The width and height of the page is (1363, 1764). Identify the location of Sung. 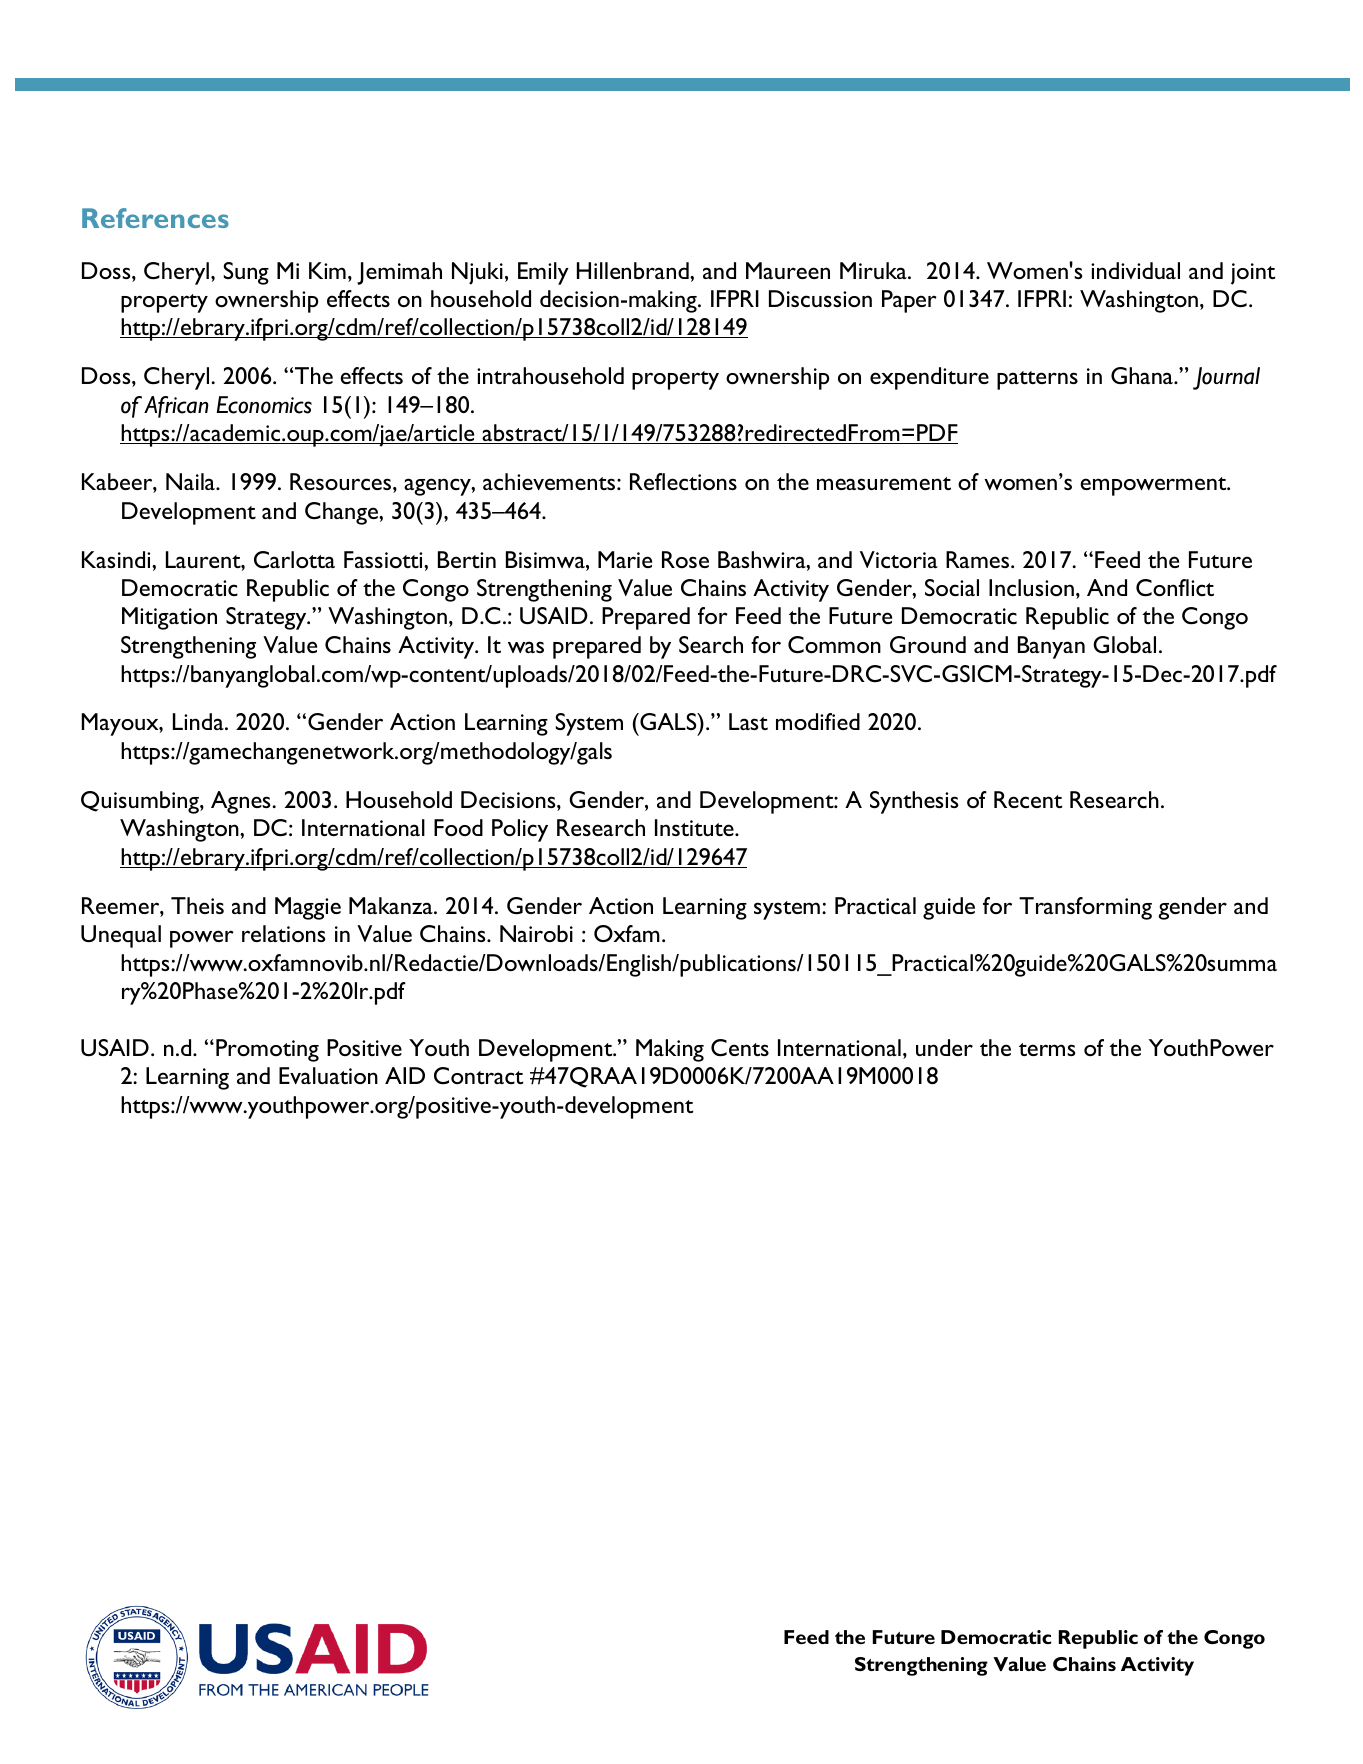
(246, 273).
